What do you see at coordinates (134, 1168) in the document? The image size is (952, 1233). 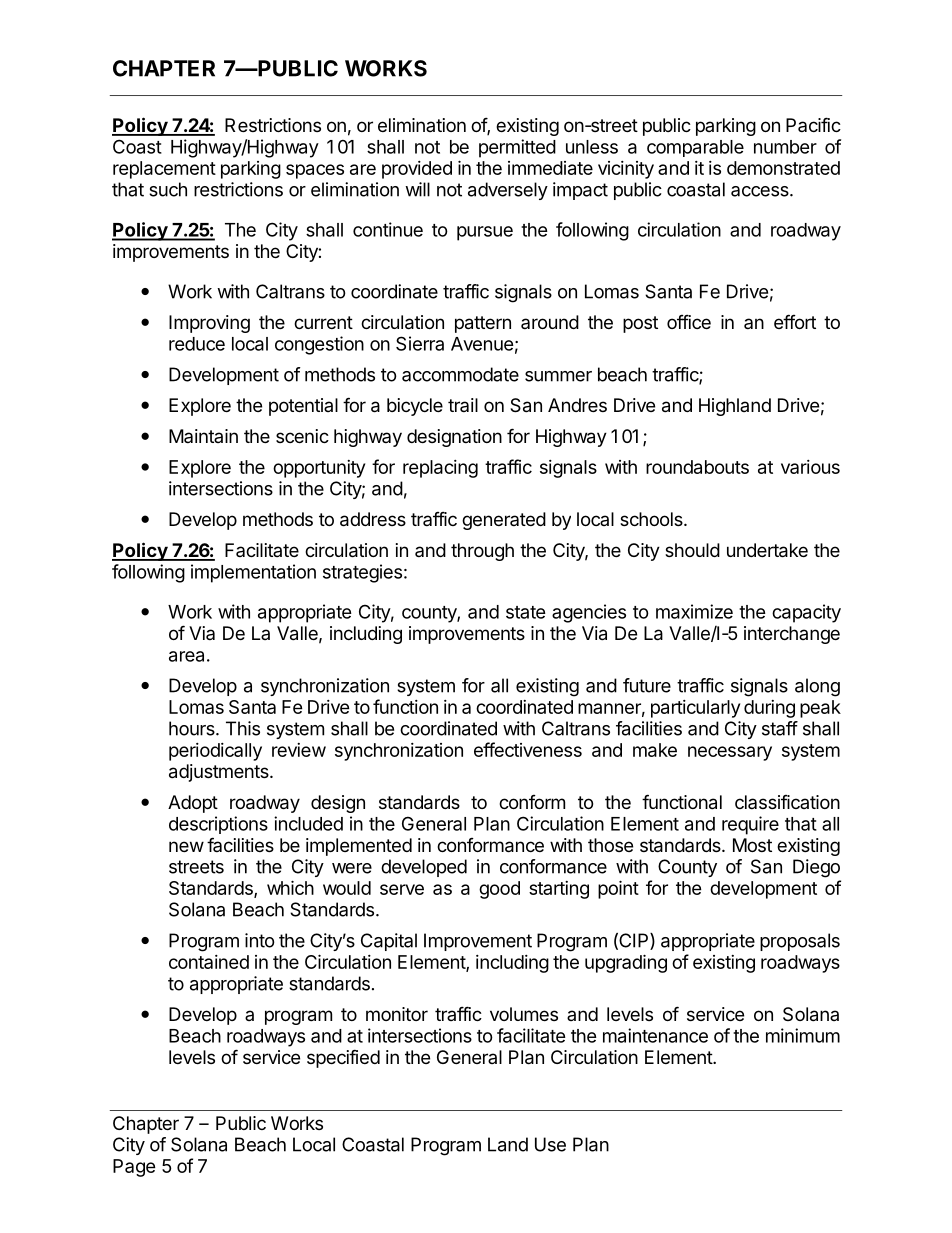 I see `Page` at bounding box center [134, 1168].
